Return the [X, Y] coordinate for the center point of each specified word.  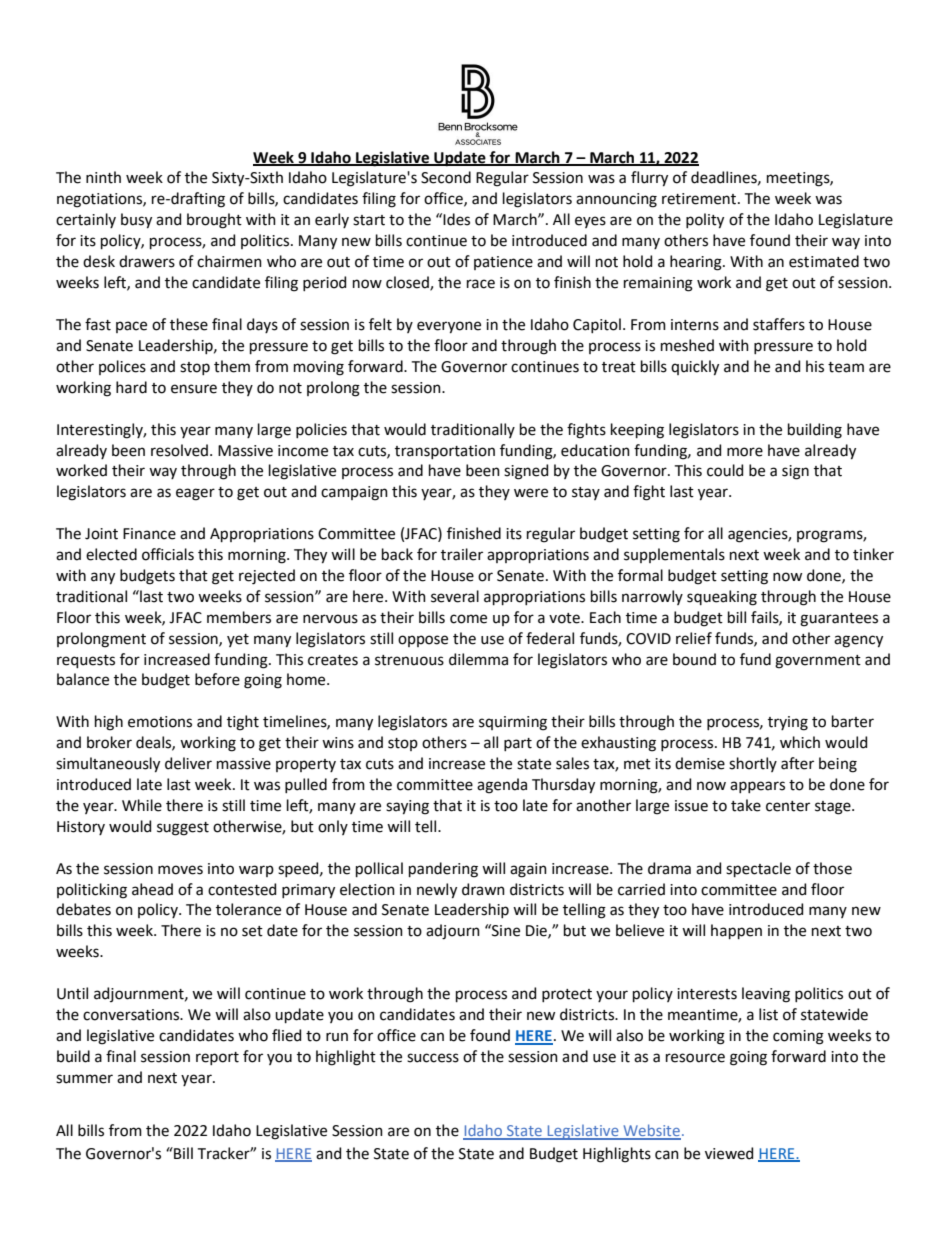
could [725, 470]
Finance [149, 534]
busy [136, 221]
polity [705, 221]
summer [84, 1079]
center [788, 806]
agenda [502, 786]
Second [446, 177]
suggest [183, 829]
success [433, 1058]
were [531, 493]
